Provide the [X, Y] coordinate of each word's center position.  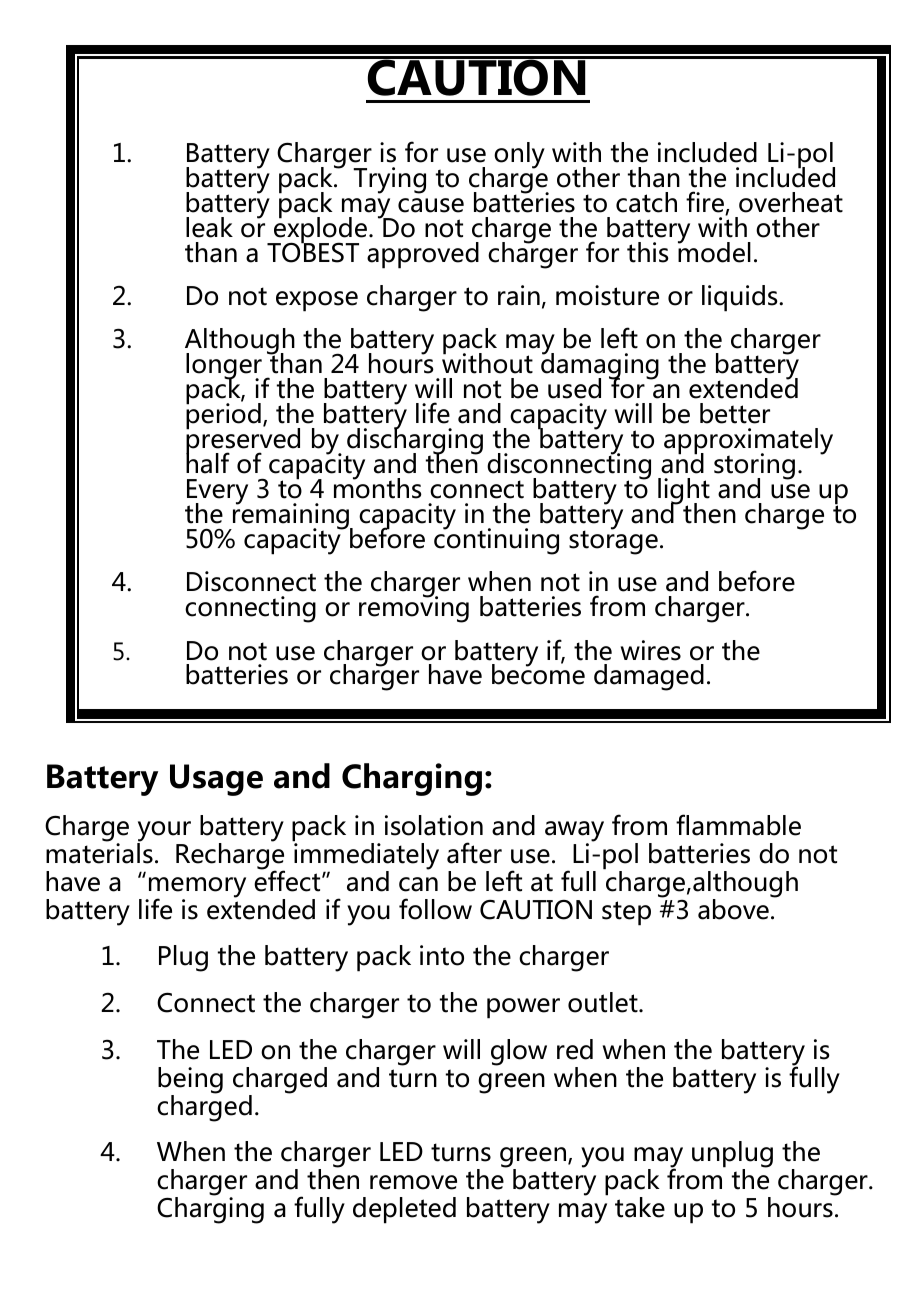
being [190, 1081]
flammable [738, 825]
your [164, 832]
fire [706, 203]
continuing [496, 540]
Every [217, 493]
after [474, 853]
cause [431, 205]
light [684, 492]
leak [209, 227]
